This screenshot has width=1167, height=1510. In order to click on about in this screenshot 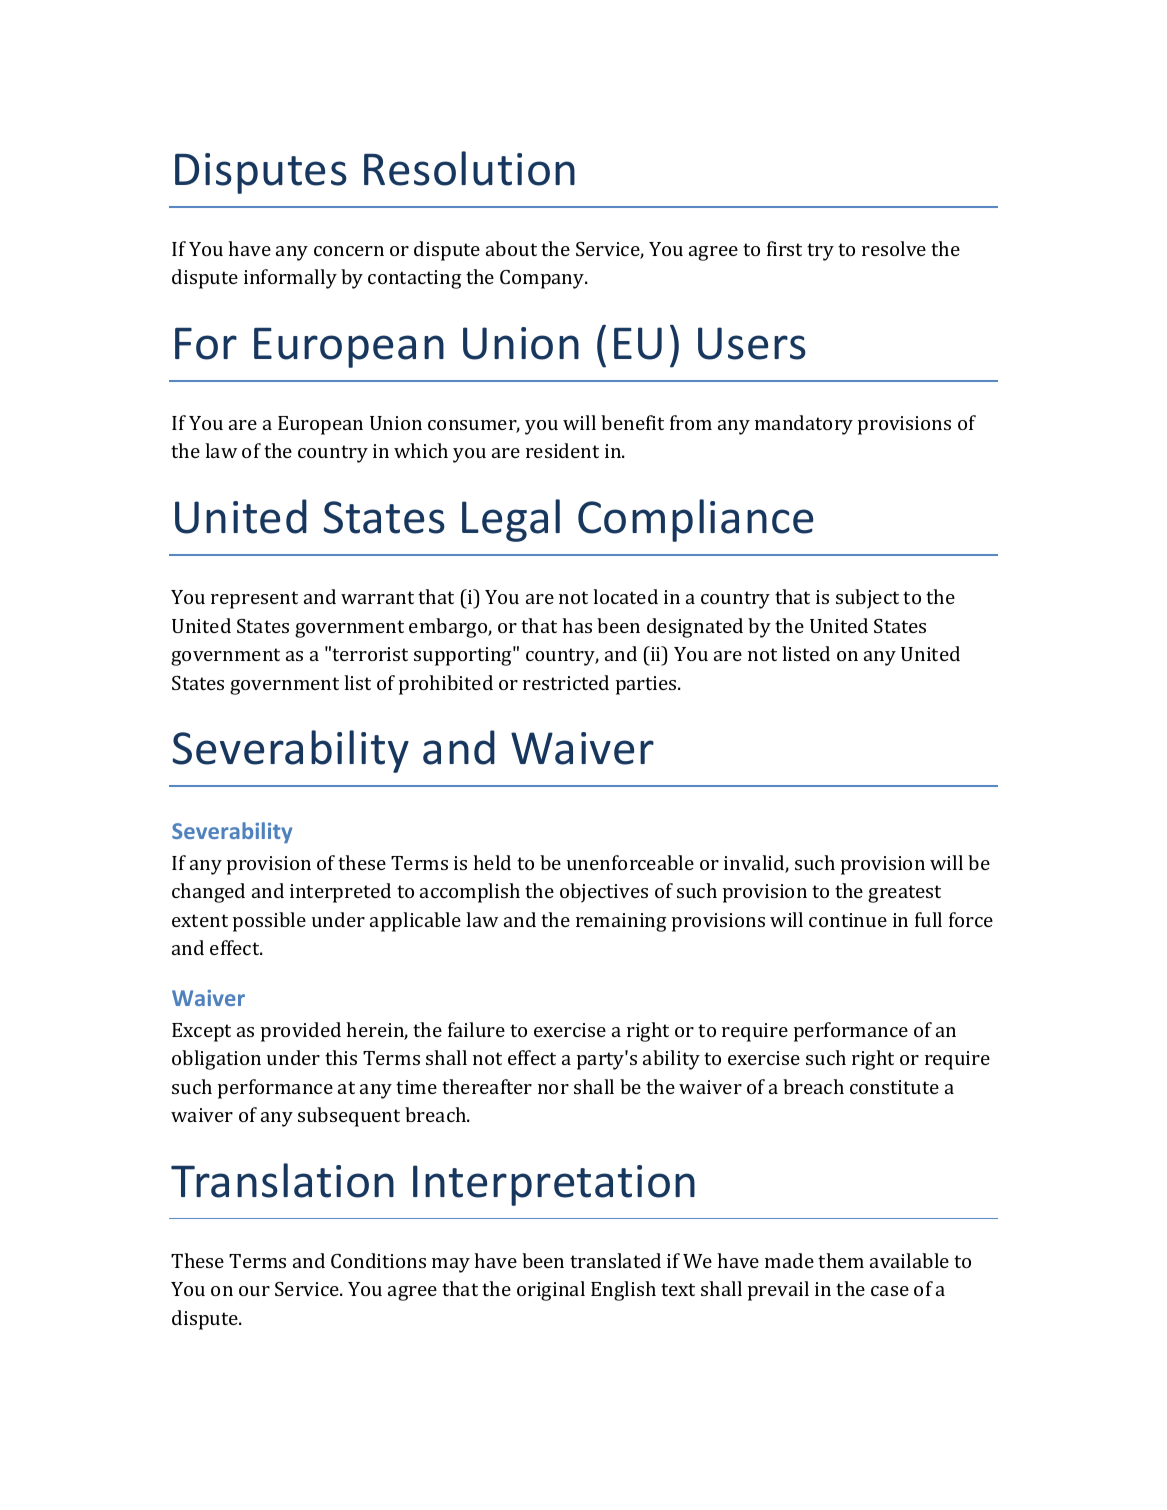, I will do `click(511, 248)`.
